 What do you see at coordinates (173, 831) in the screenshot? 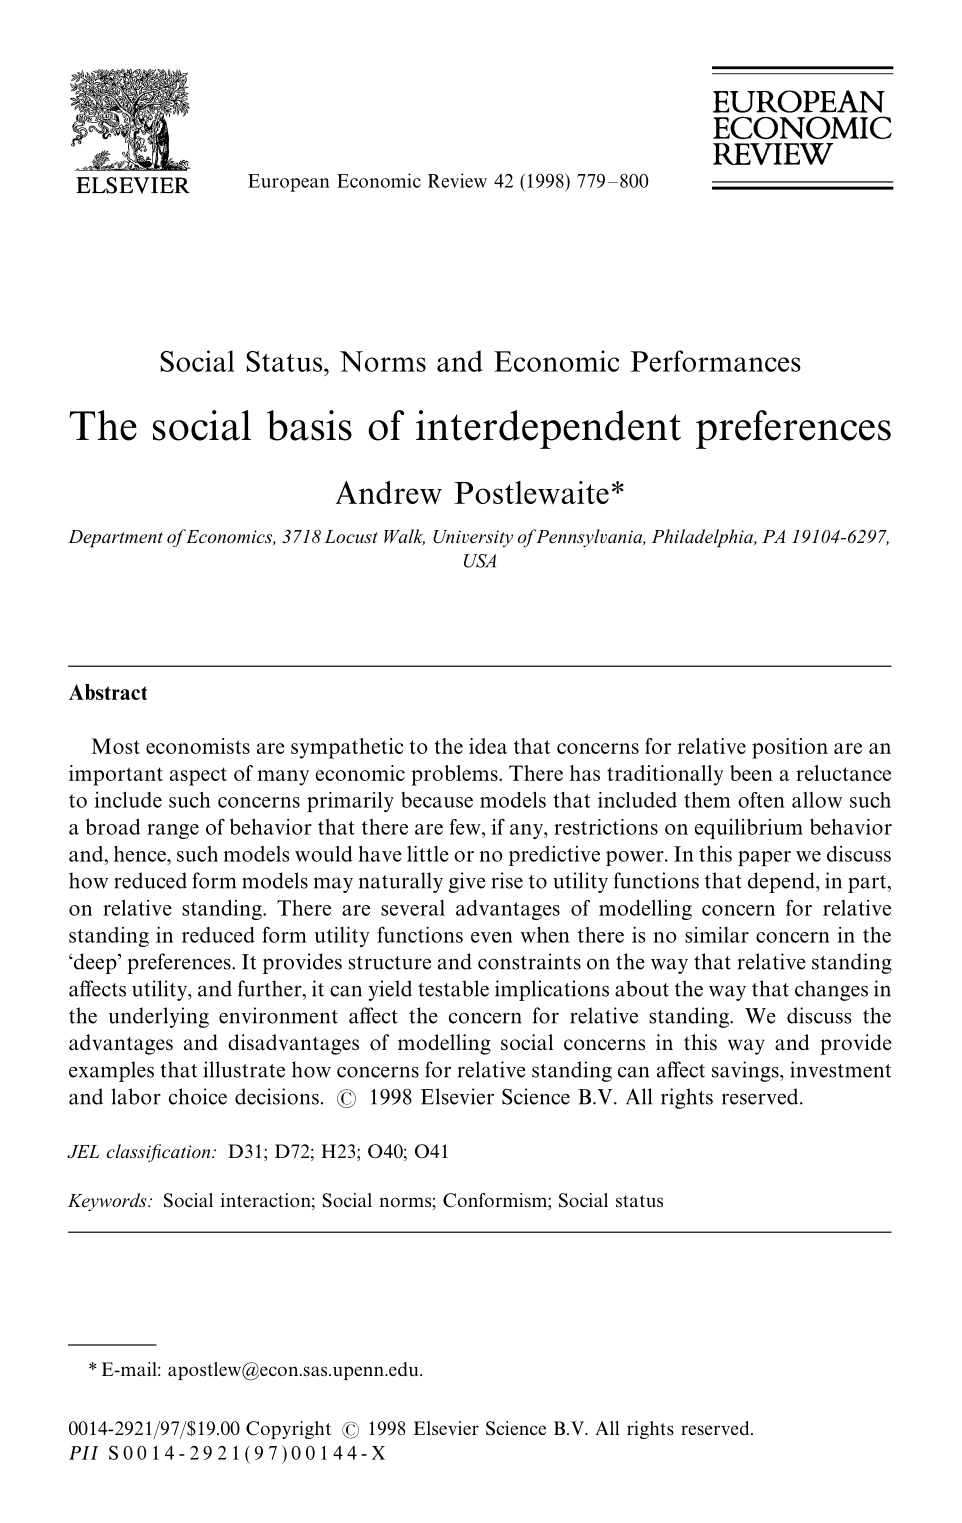
I see `range` at bounding box center [173, 831].
